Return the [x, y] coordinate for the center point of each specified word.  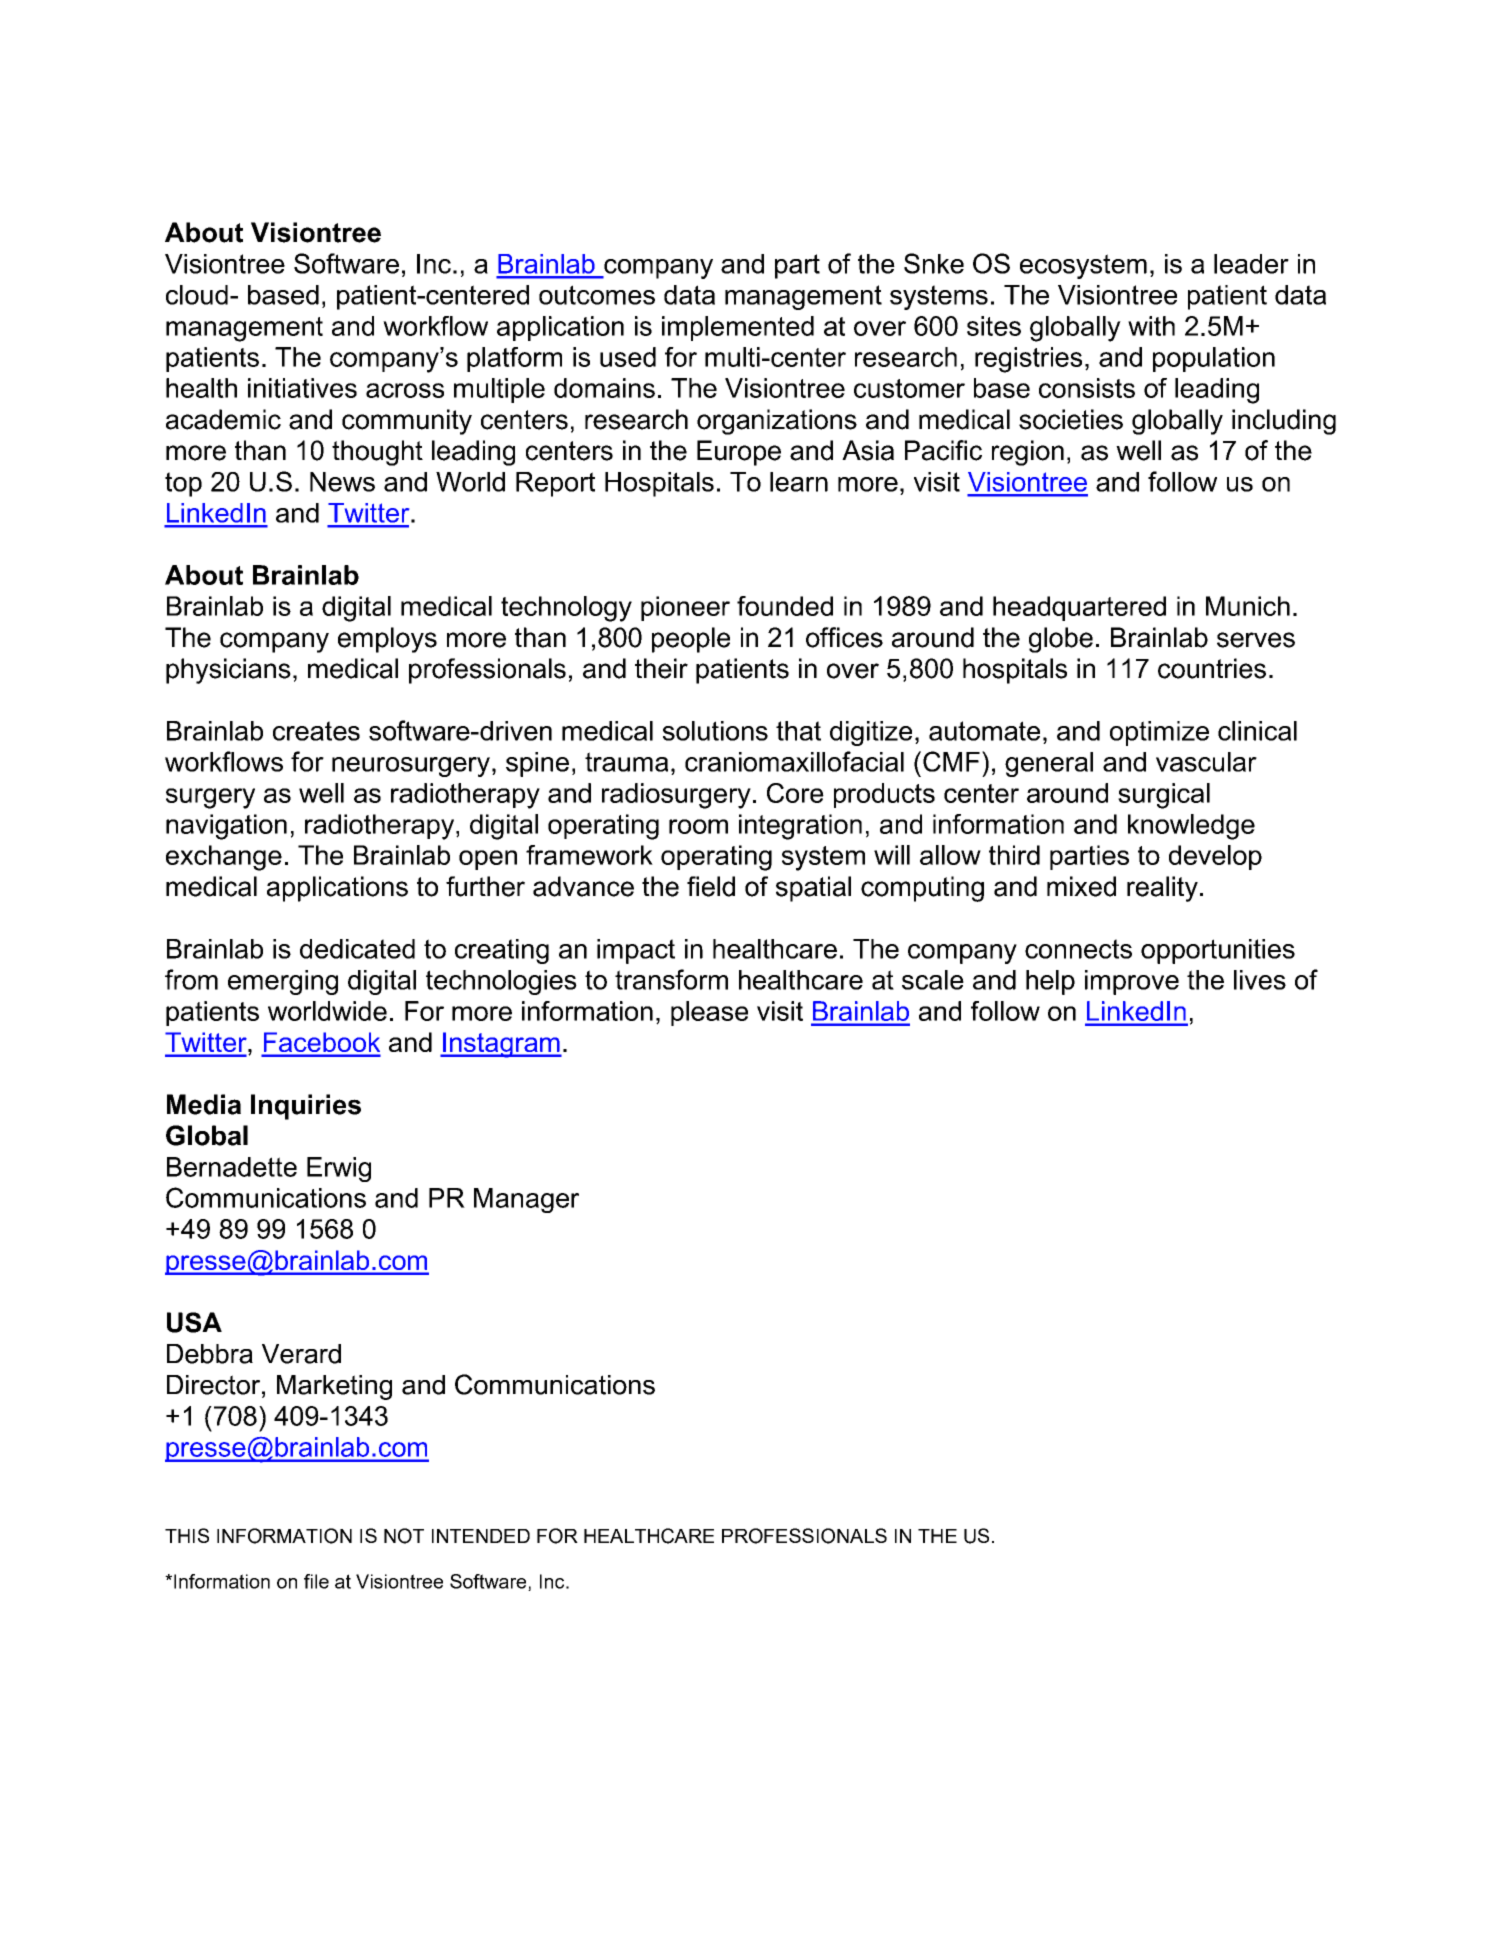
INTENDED [481, 1536]
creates [316, 731]
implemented [738, 328]
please [709, 1013]
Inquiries [306, 1107]
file [316, 1581]
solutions [715, 731]
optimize [1159, 733]
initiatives [302, 388]
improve [1132, 982]
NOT [404, 1536]
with [1151, 326]
